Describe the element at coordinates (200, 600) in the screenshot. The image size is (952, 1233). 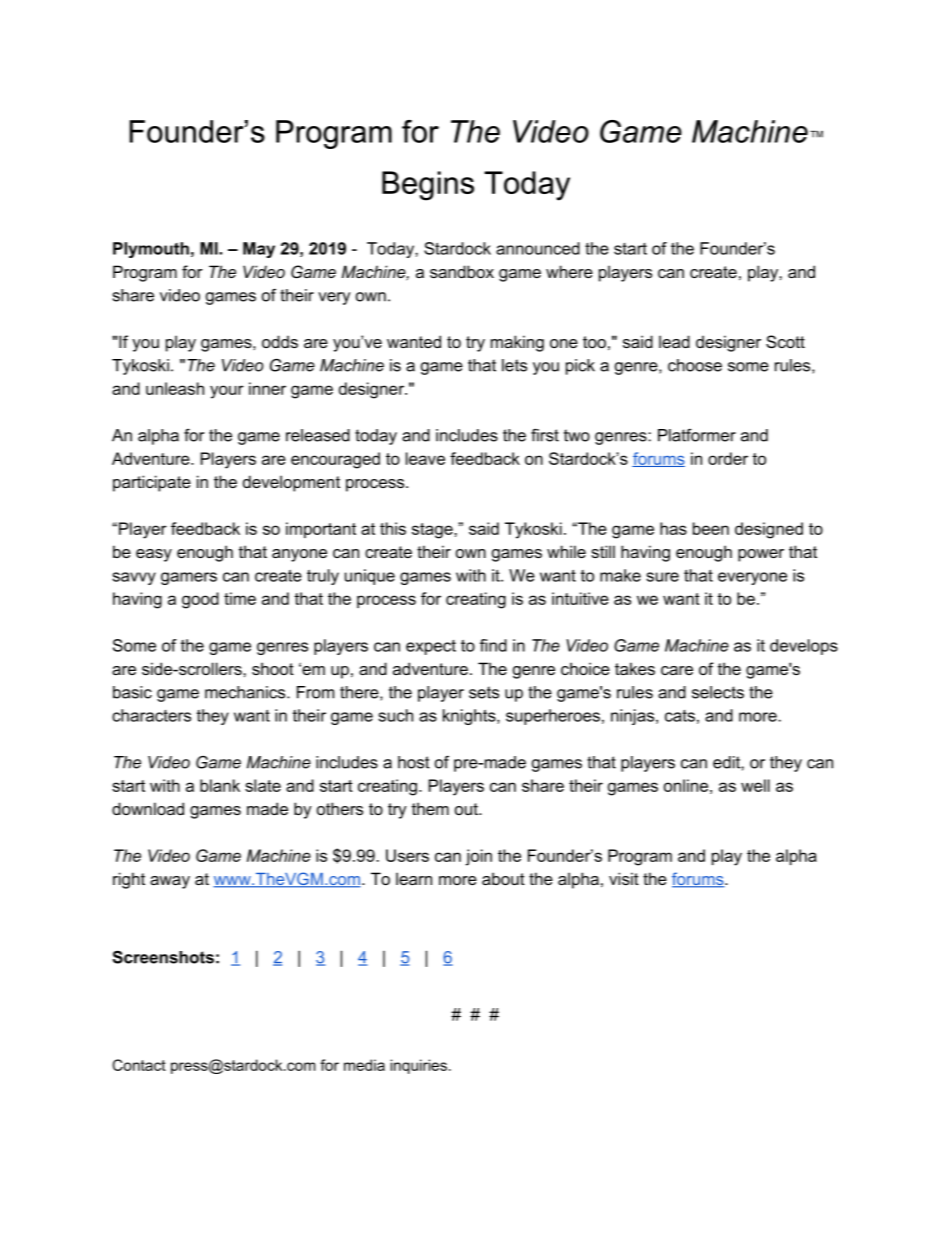
I see `good` at that location.
